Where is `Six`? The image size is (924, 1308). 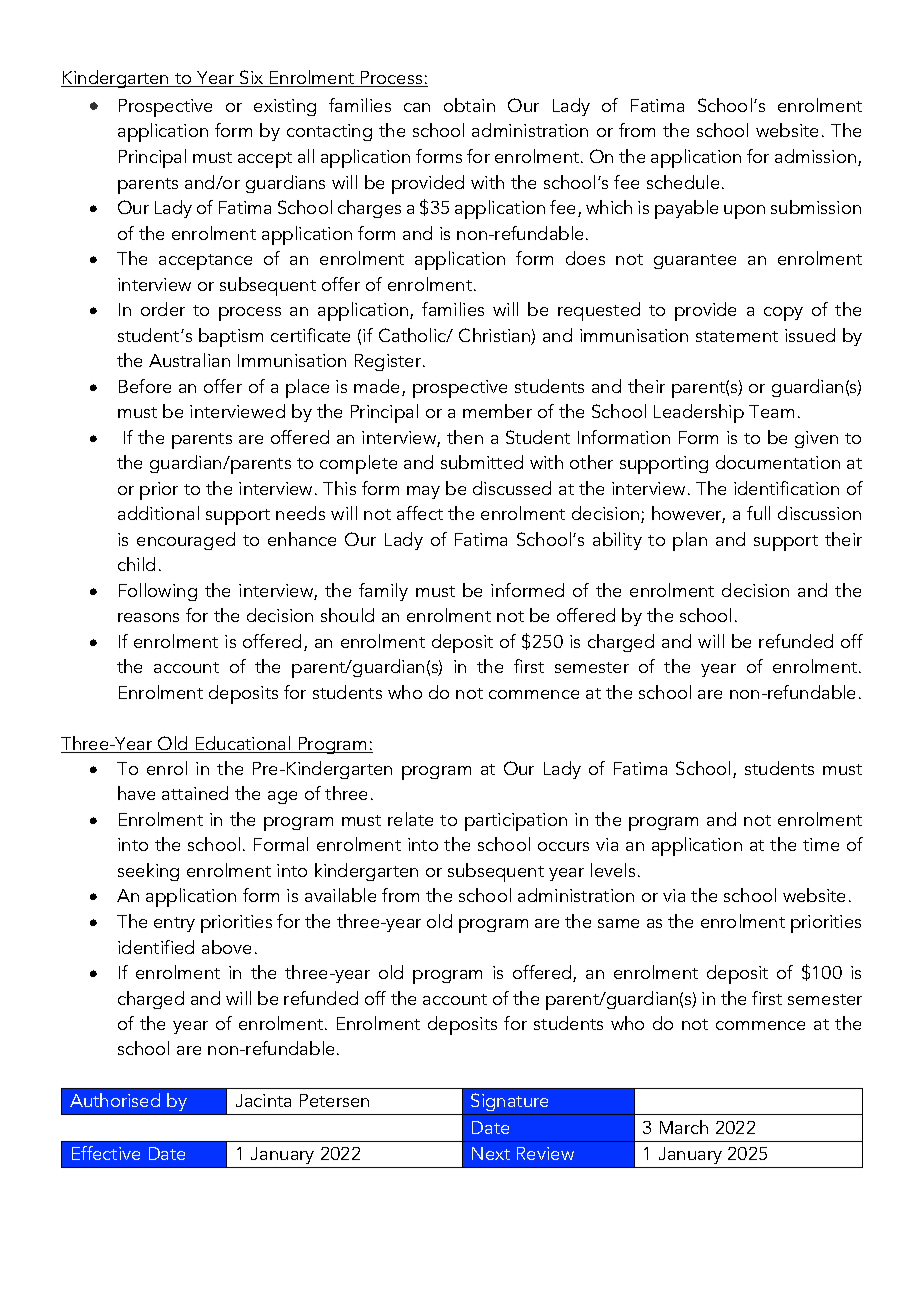
Six is located at coordinates (252, 78).
